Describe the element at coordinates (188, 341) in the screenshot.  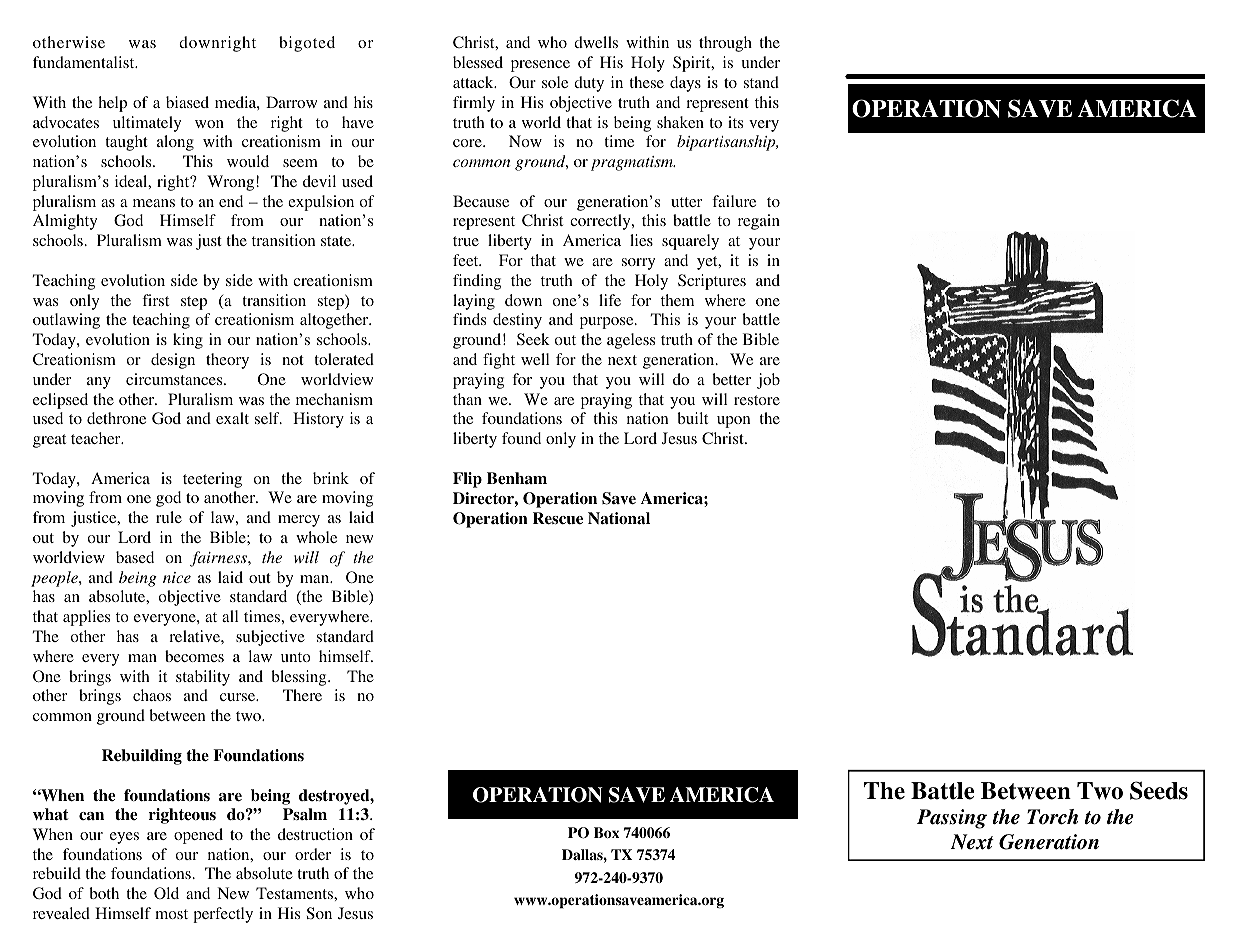
I see `king` at that location.
